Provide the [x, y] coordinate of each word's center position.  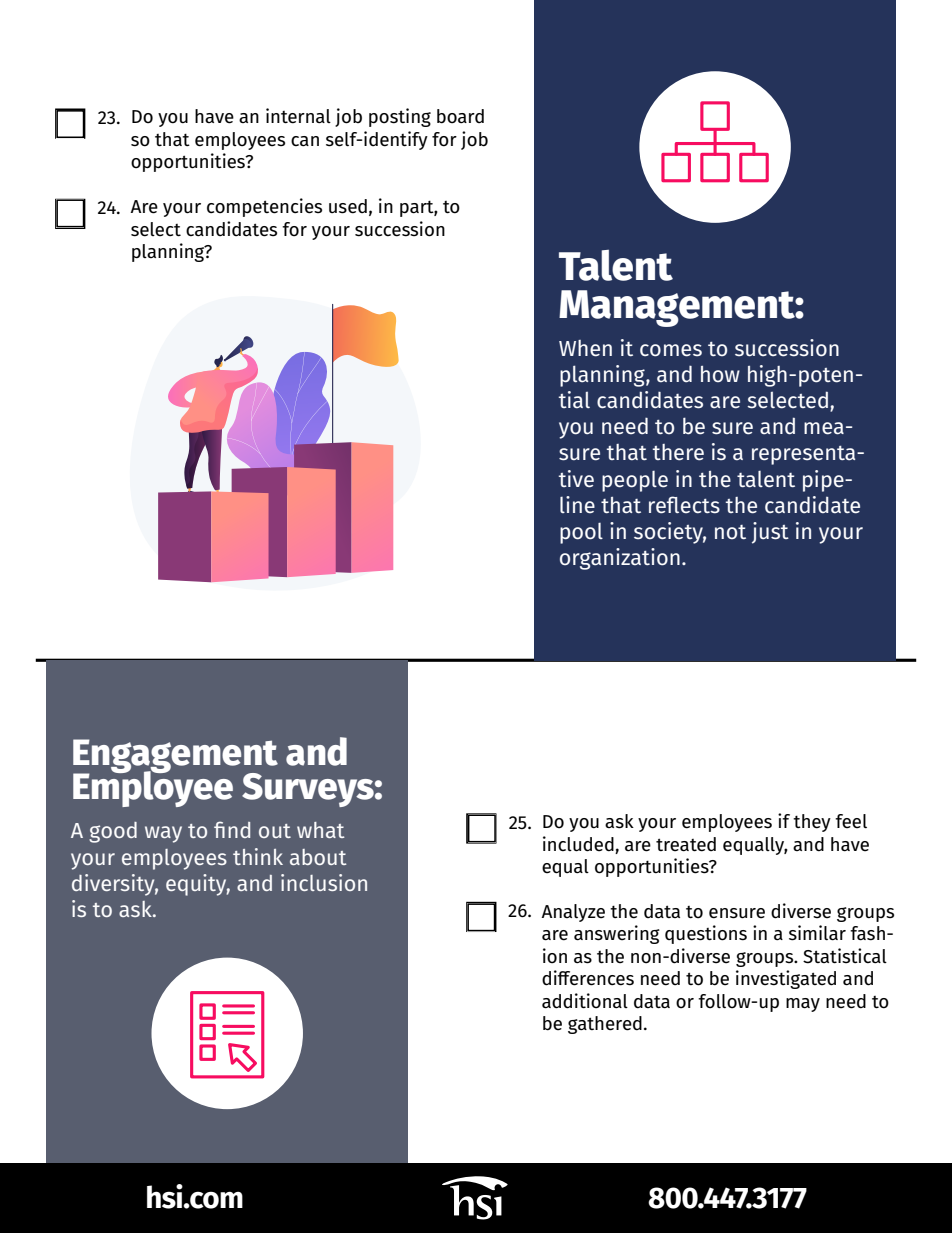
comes [671, 350]
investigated [786, 979]
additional [585, 1001]
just [770, 533]
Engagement [175, 757]
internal [298, 116]
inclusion [324, 882]
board [460, 116]
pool [581, 533]
